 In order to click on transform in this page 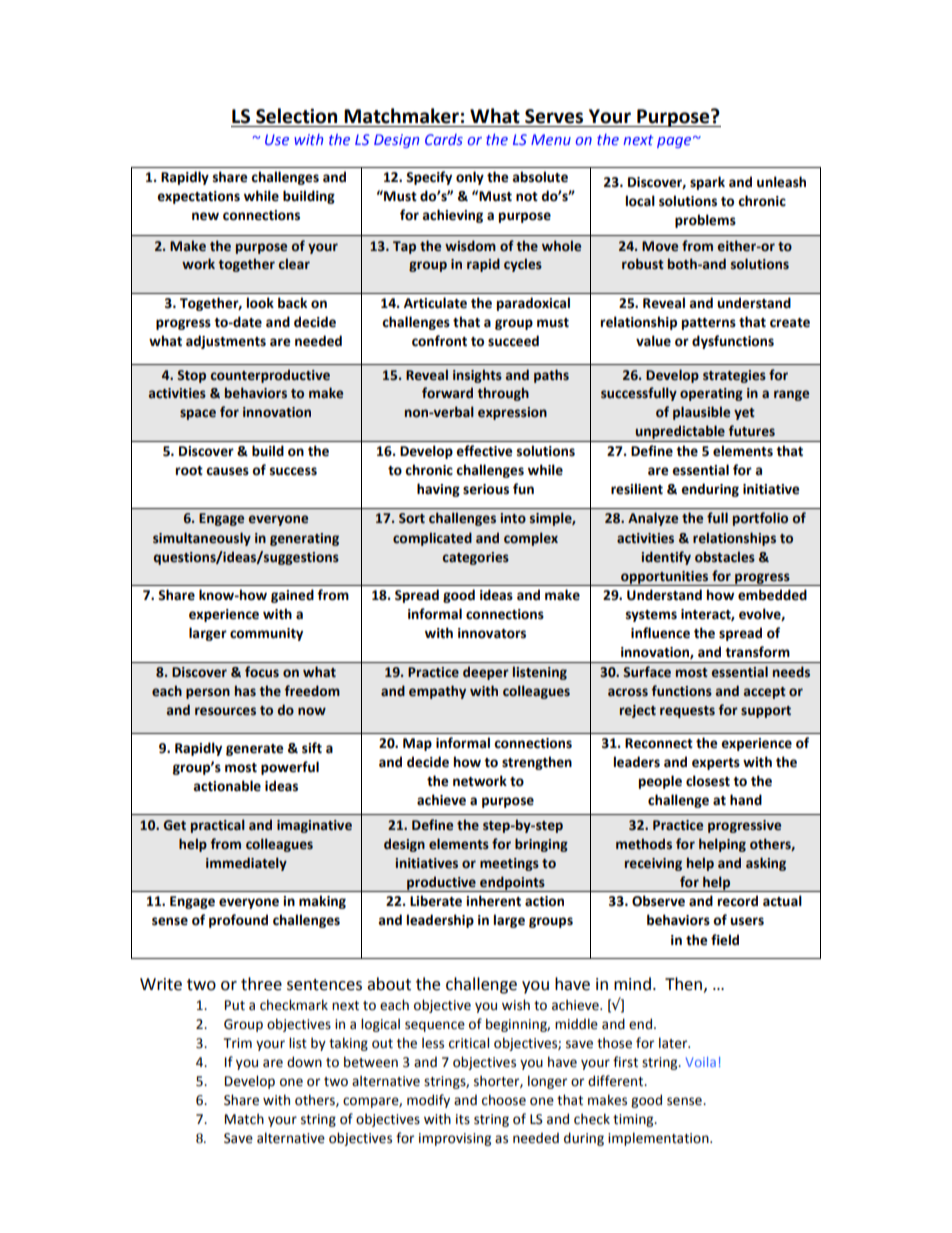, I will do `click(757, 652)`.
